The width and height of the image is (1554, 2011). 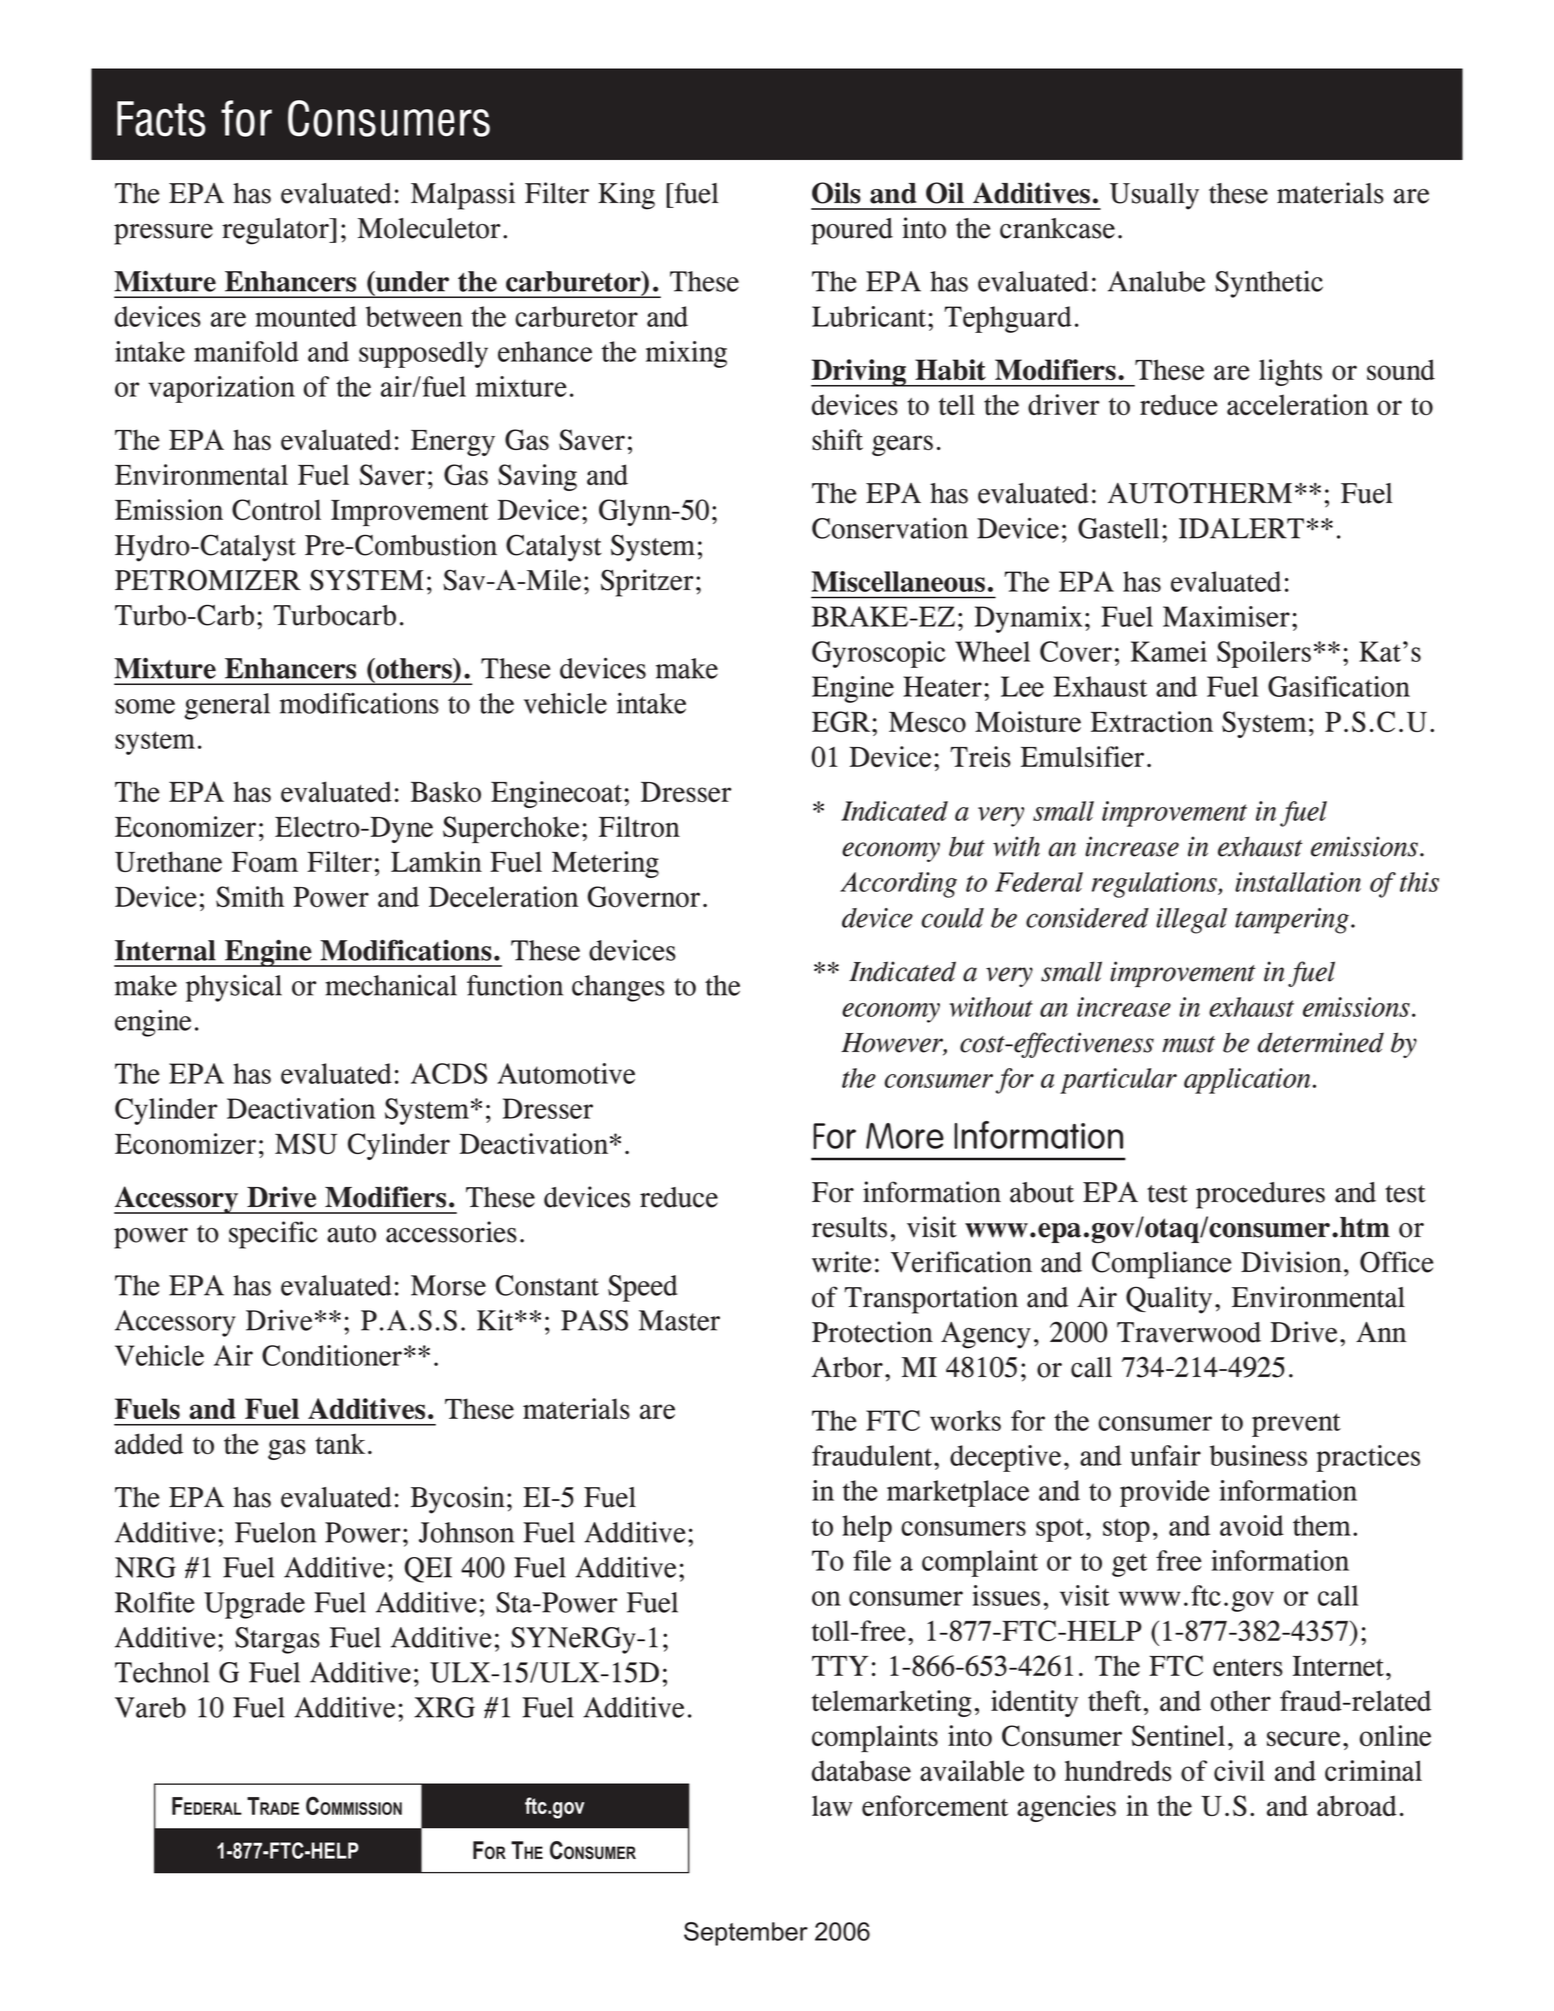 I want to click on general, so click(x=227, y=706).
